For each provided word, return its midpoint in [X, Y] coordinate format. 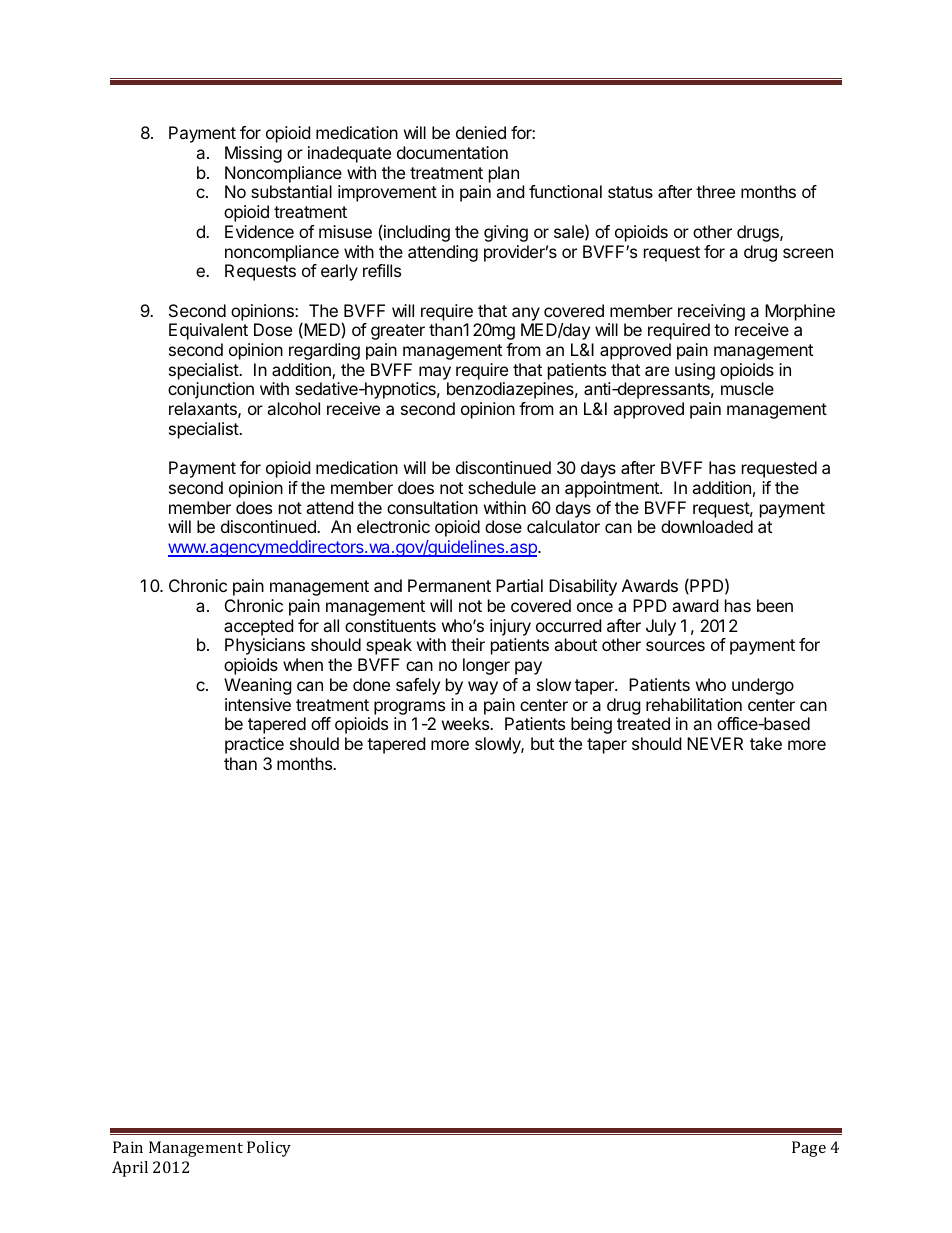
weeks [466, 723]
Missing [253, 154]
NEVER [715, 743]
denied [481, 132]
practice [254, 745]
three [715, 191]
